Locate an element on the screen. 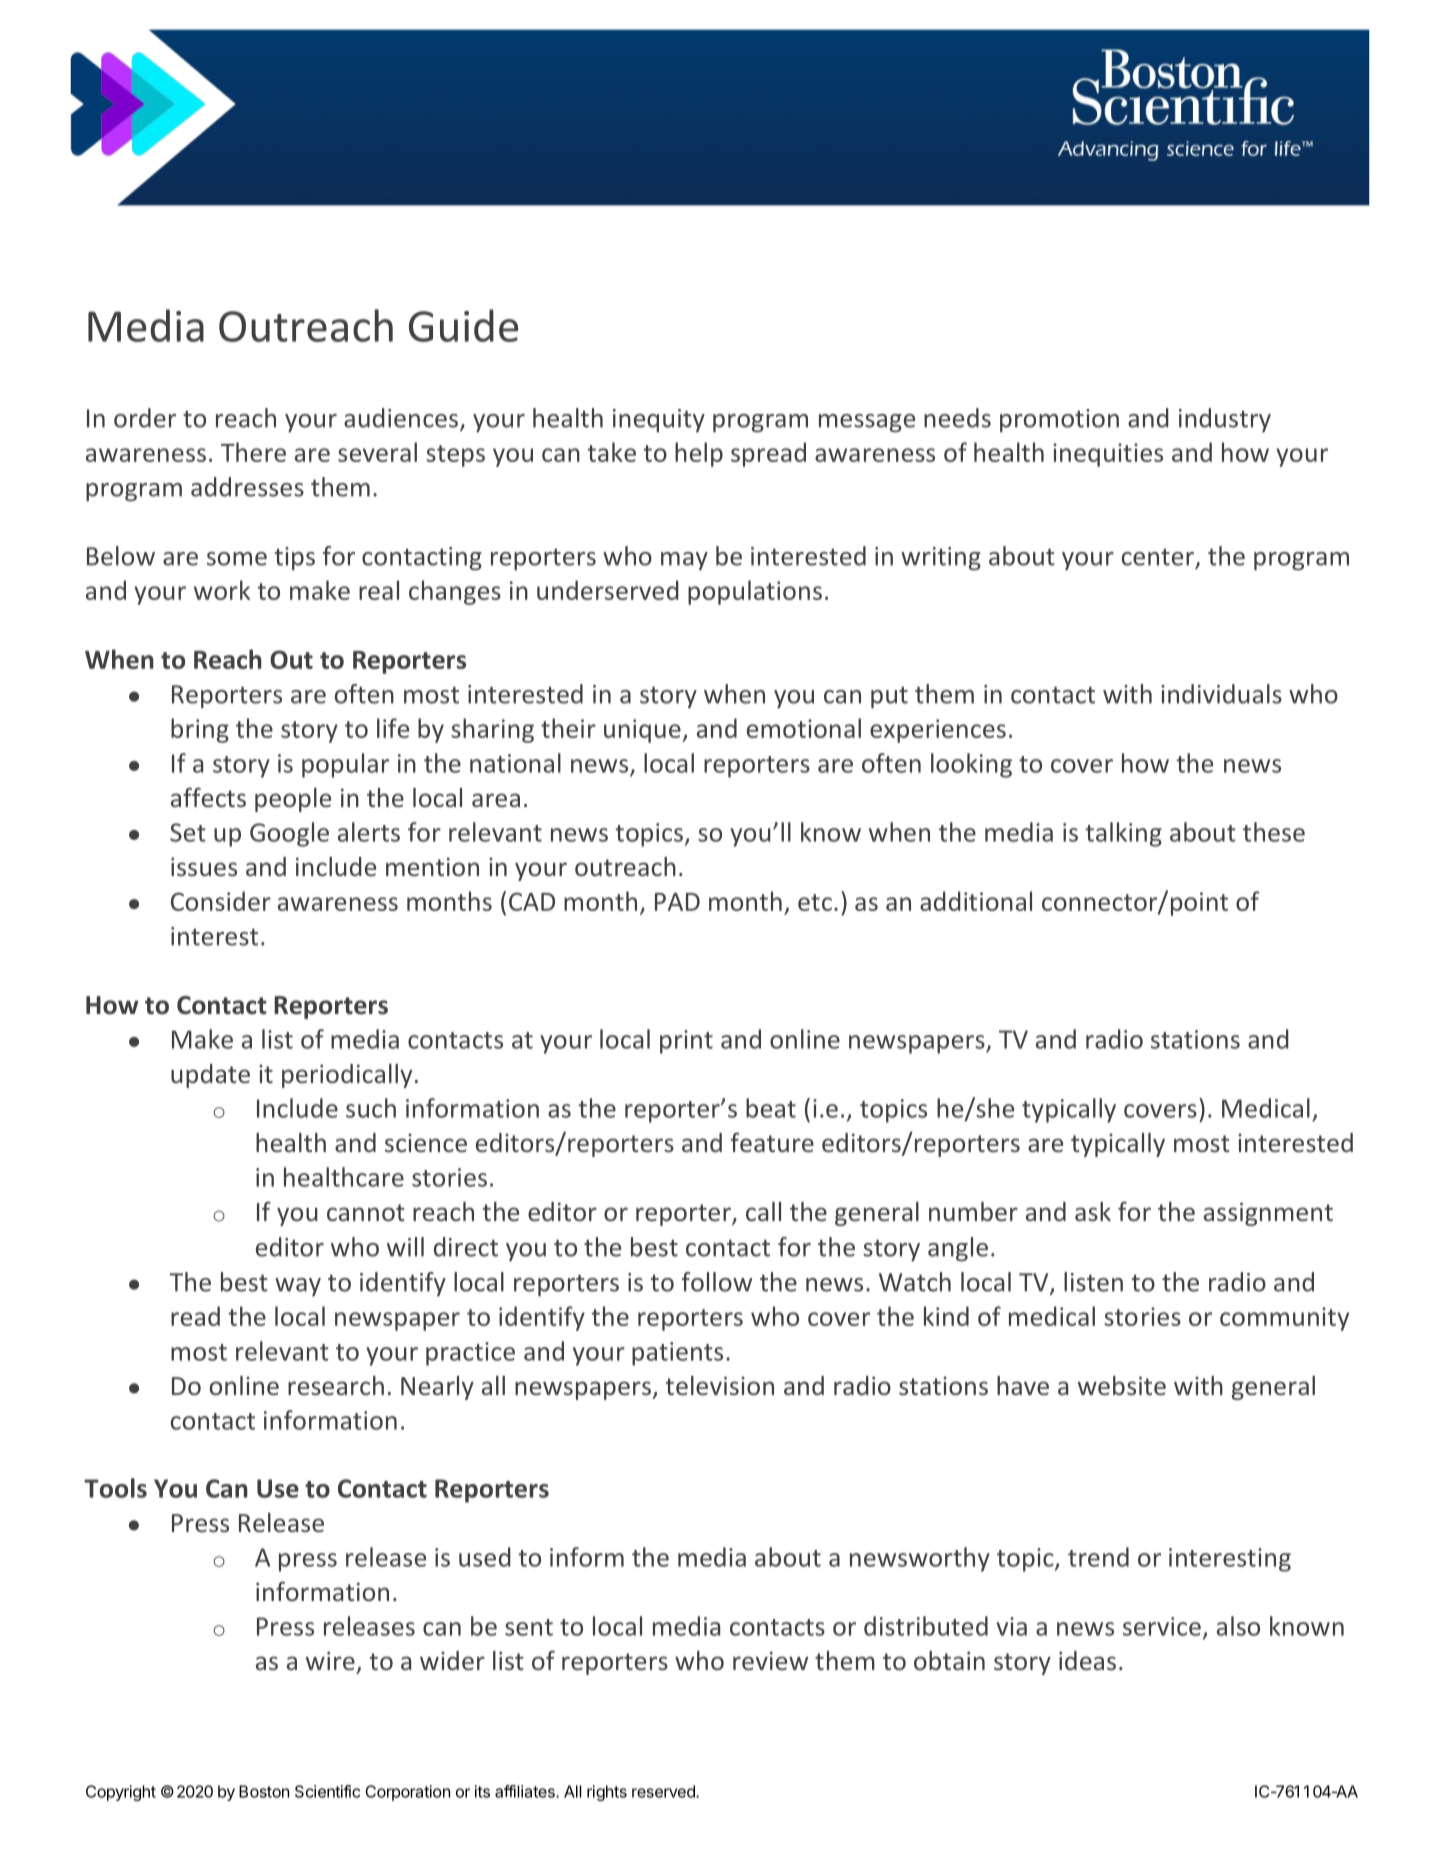 Image resolution: width=1443 pixels, height=1867 pixels. There is located at coordinates (253, 452).
